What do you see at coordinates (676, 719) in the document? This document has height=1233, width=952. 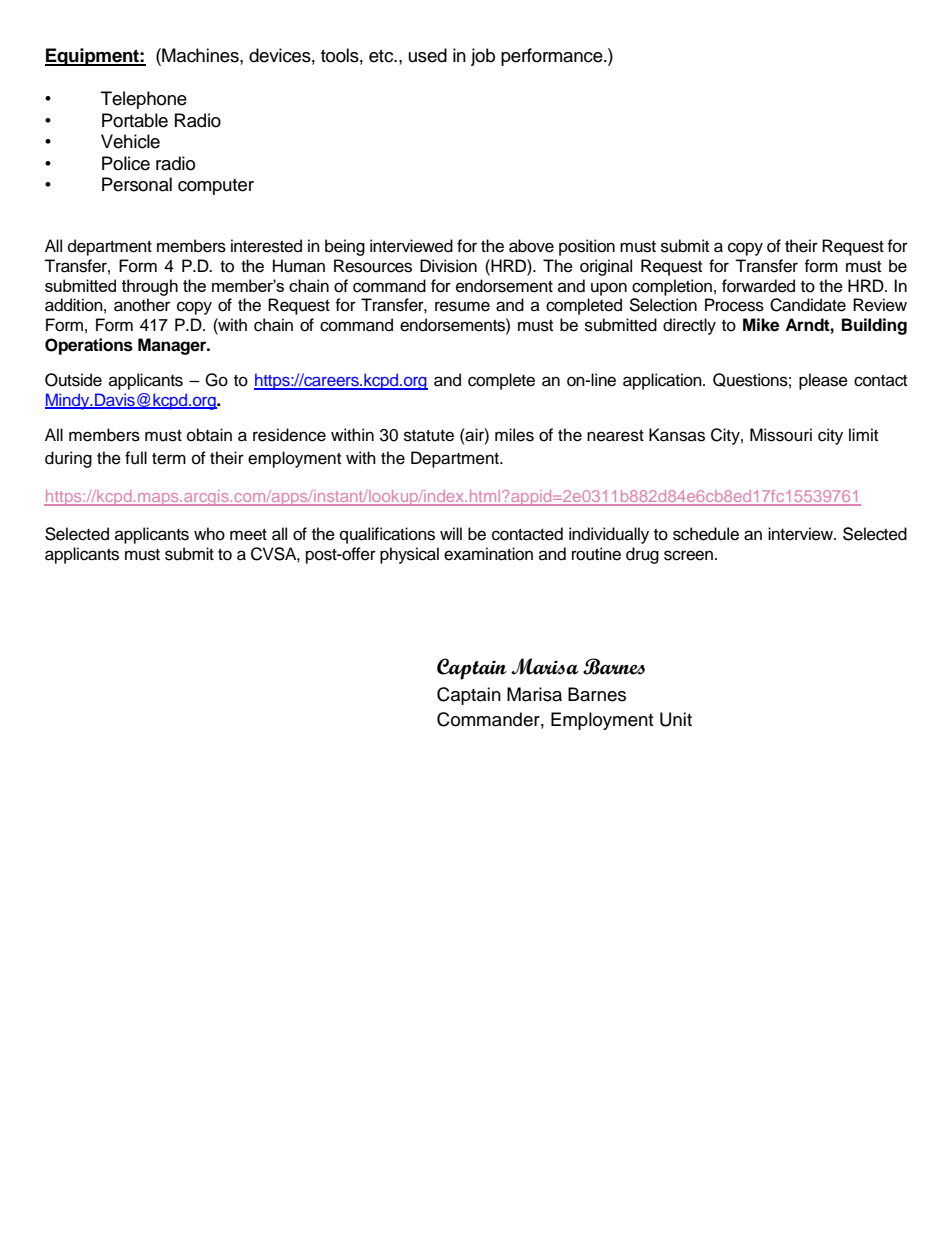 I see `Unit` at bounding box center [676, 719].
